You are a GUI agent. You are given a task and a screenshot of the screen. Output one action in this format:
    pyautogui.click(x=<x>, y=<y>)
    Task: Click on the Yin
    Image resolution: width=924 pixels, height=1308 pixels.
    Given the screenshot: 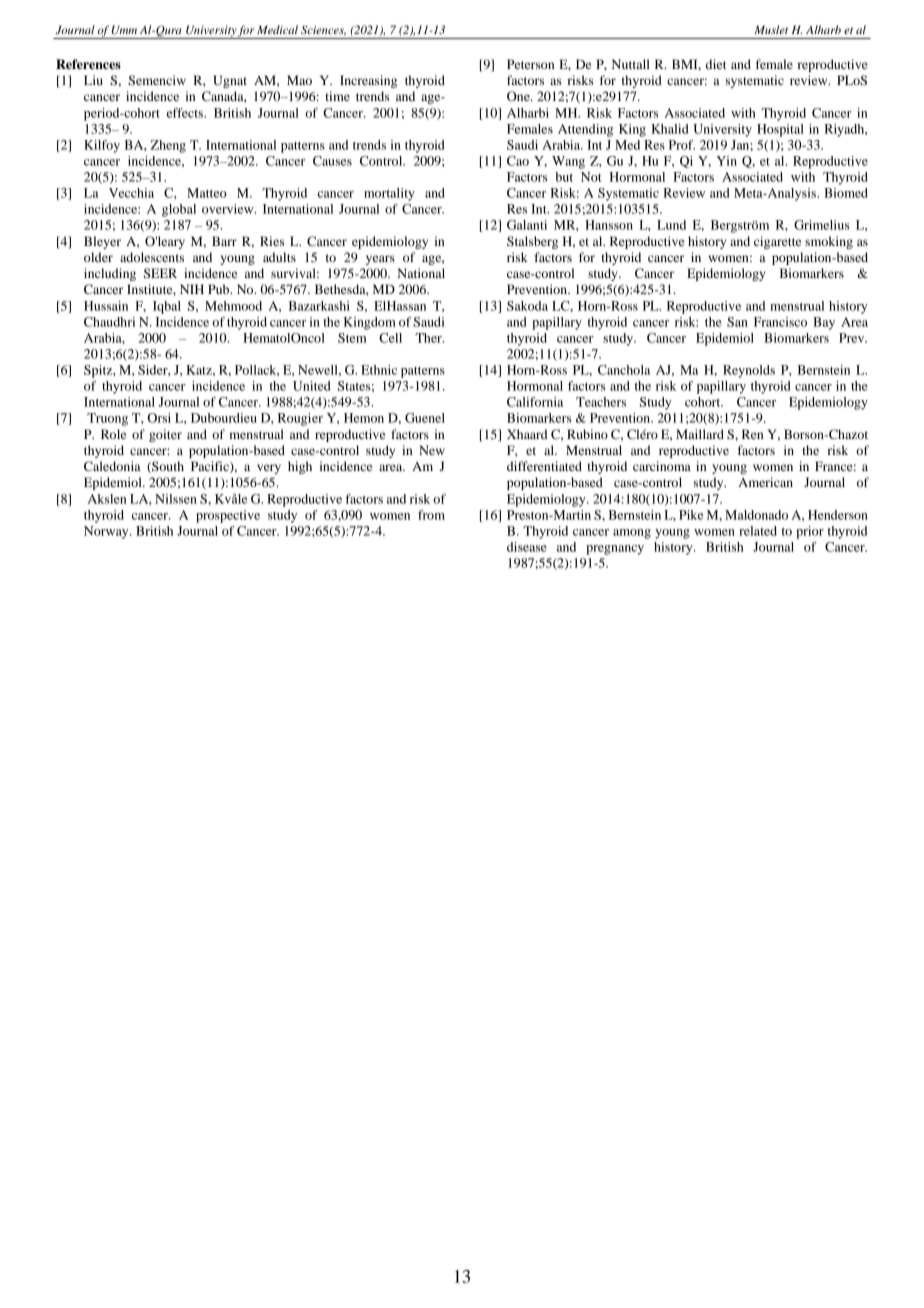 What is the action you would take?
    pyautogui.click(x=726, y=161)
